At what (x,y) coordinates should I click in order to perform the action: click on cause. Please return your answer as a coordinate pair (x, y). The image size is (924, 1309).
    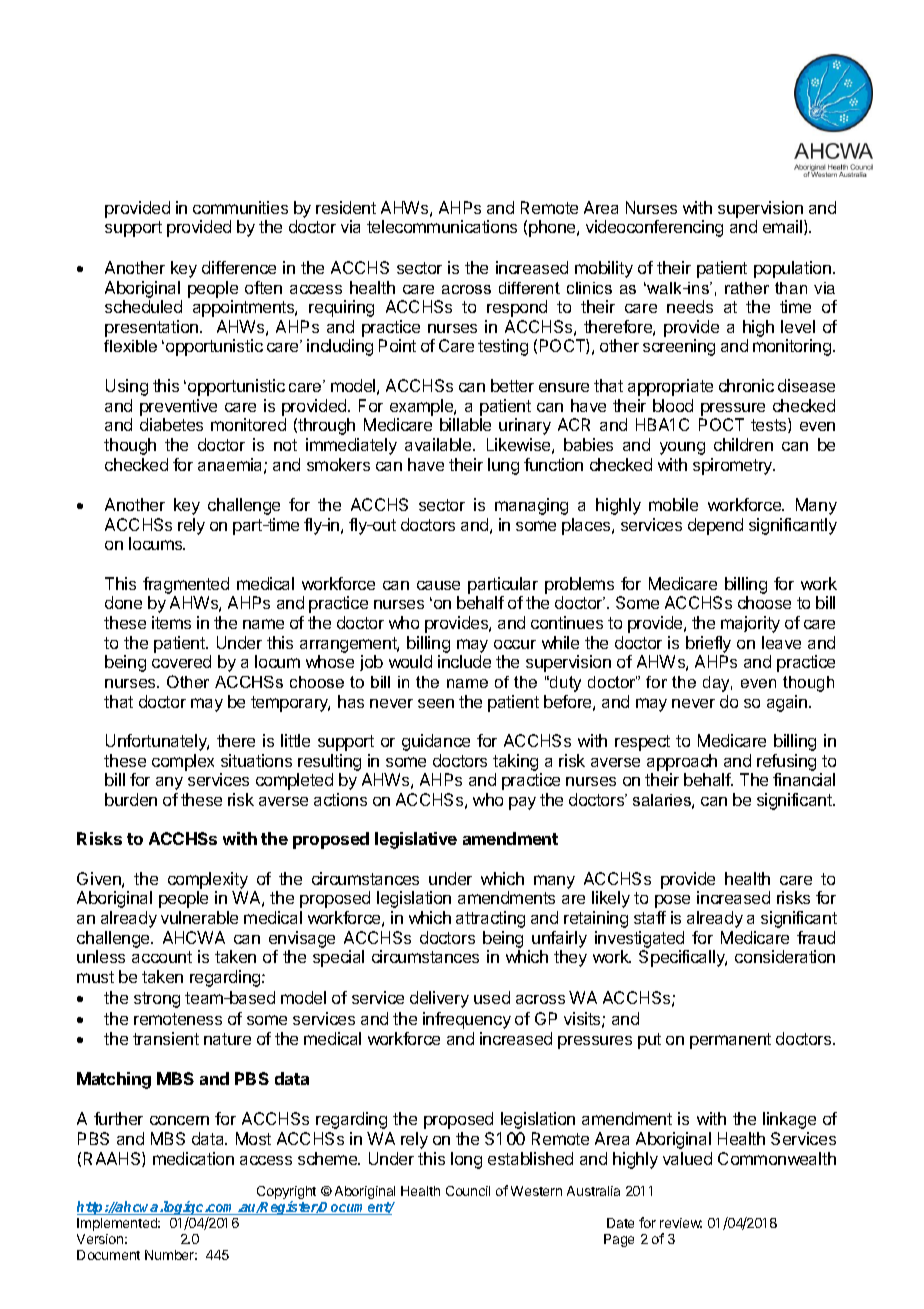
    Looking at the image, I should click on (438, 585).
